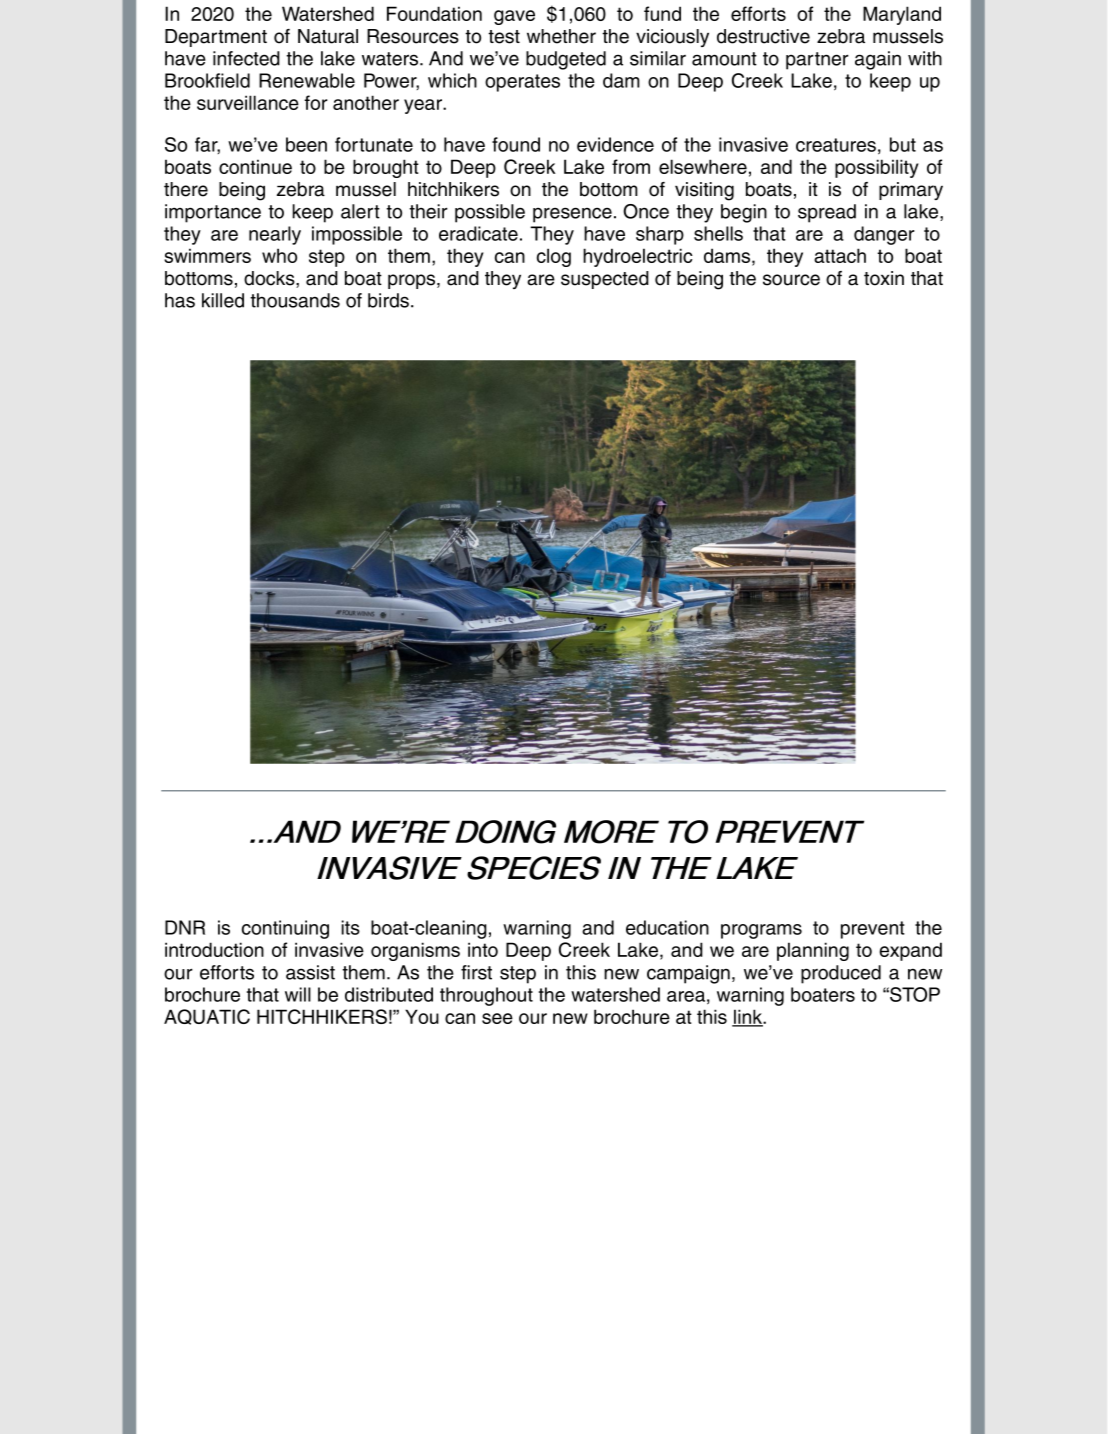 This page has height=1434, width=1108. What do you see at coordinates (817, 61) in the page?
I see `partner` at bounding box center [817, 61].
